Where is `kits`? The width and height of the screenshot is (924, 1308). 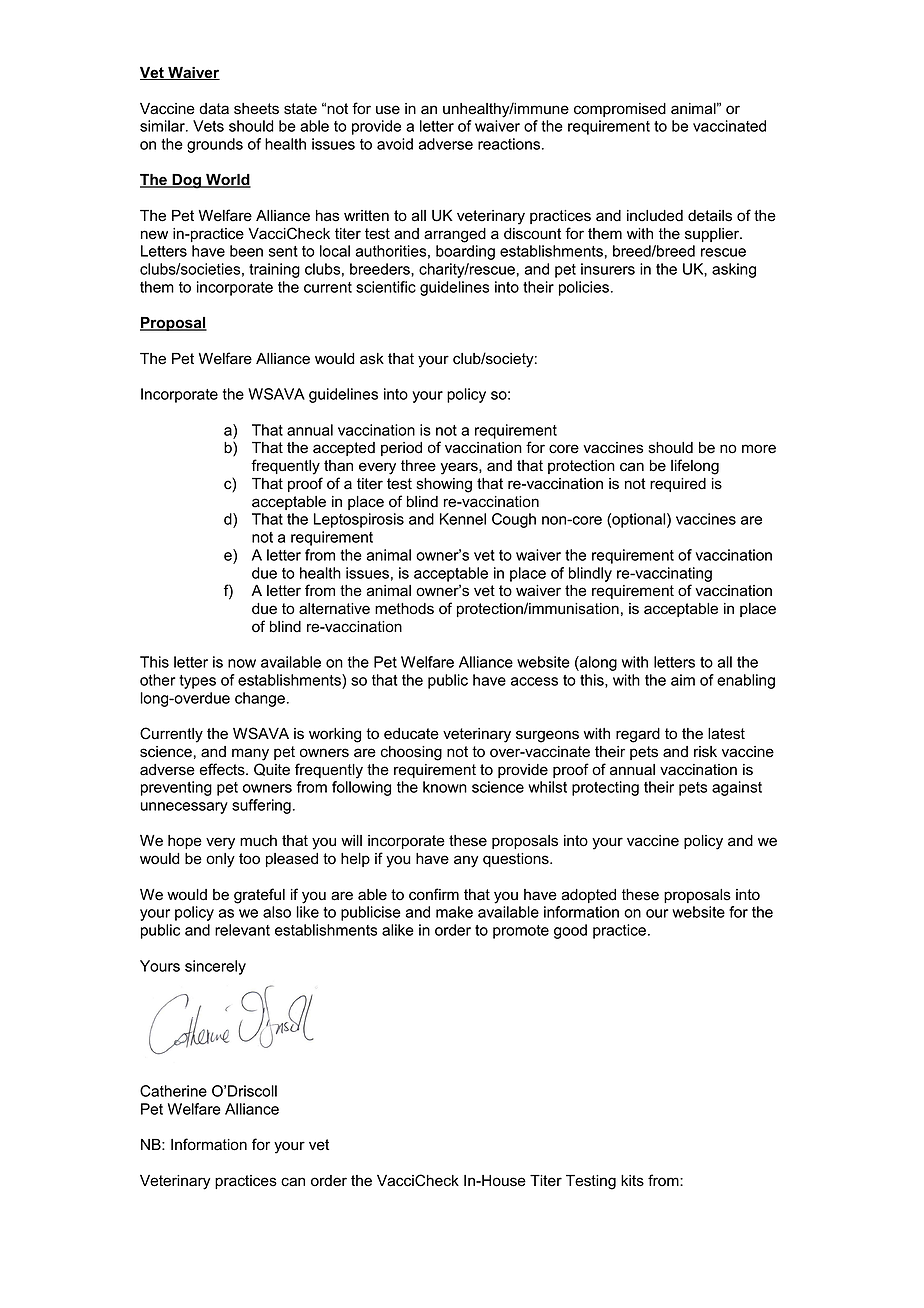
kits is located at coordinates (632, 1181).
